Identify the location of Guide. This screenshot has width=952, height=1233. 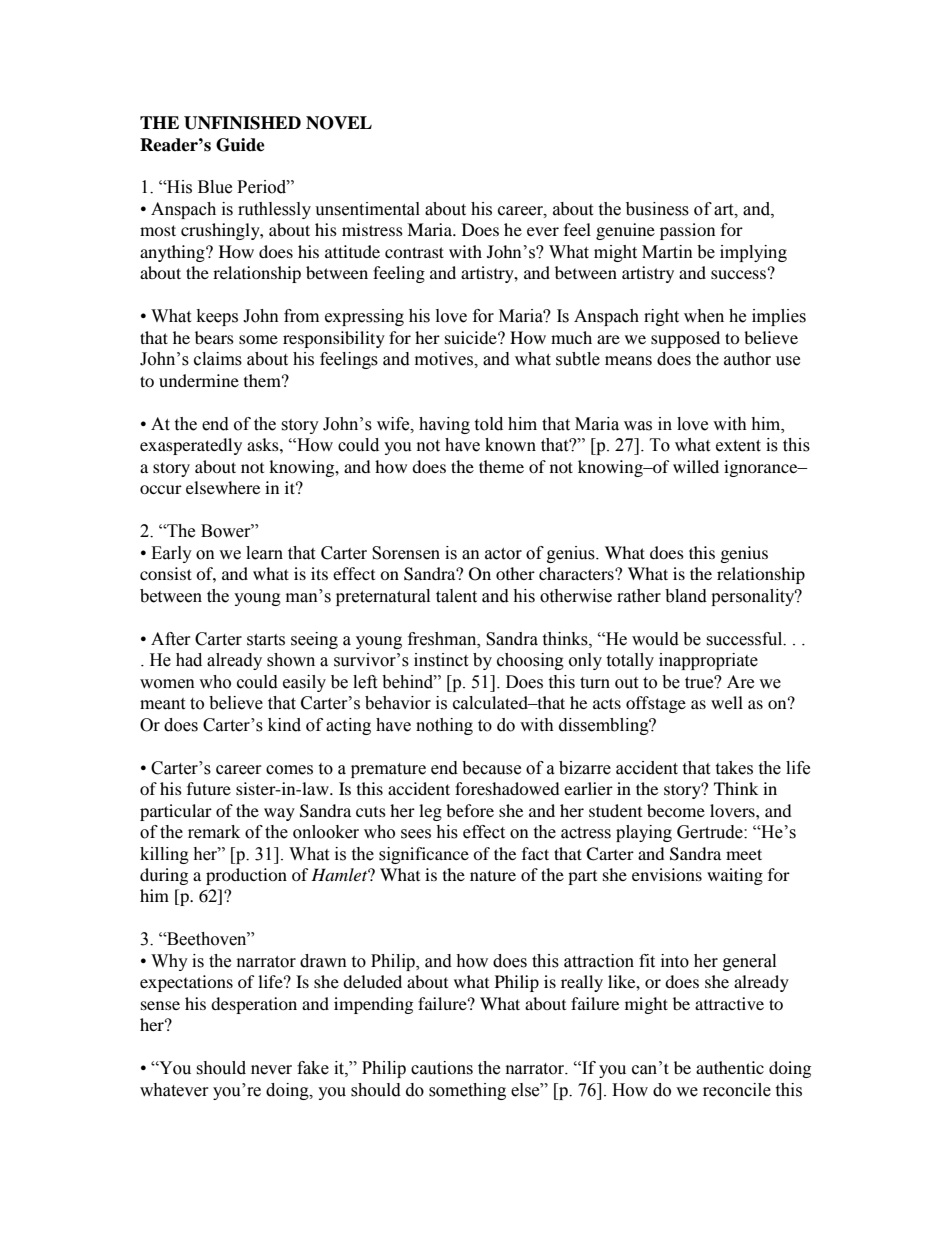
(240, 145).
